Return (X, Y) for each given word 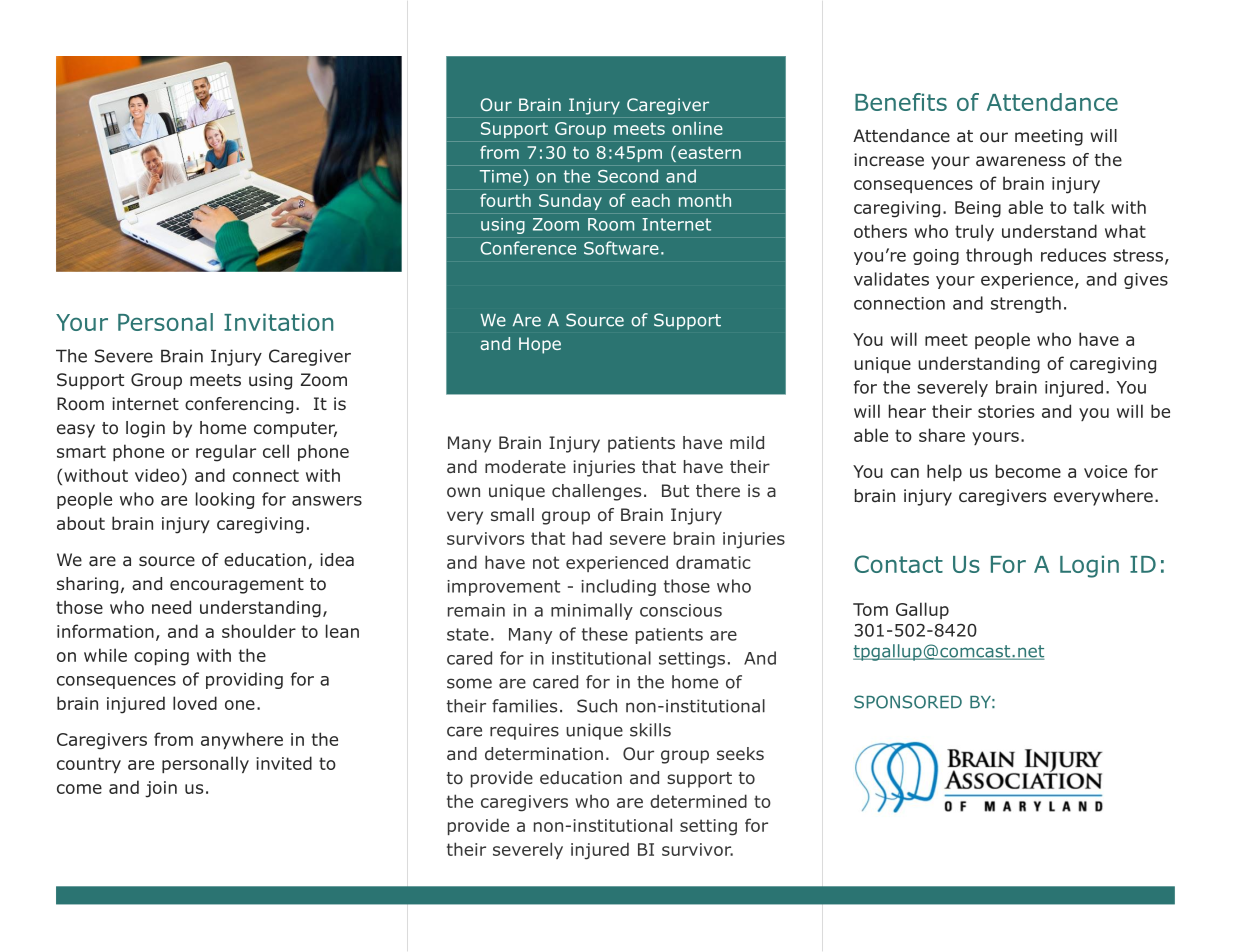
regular (226, 453)
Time (502, 176)
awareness (1020, 161)
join (161, 789)
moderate (525, 467)
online (697, 128)
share (942, 435)
